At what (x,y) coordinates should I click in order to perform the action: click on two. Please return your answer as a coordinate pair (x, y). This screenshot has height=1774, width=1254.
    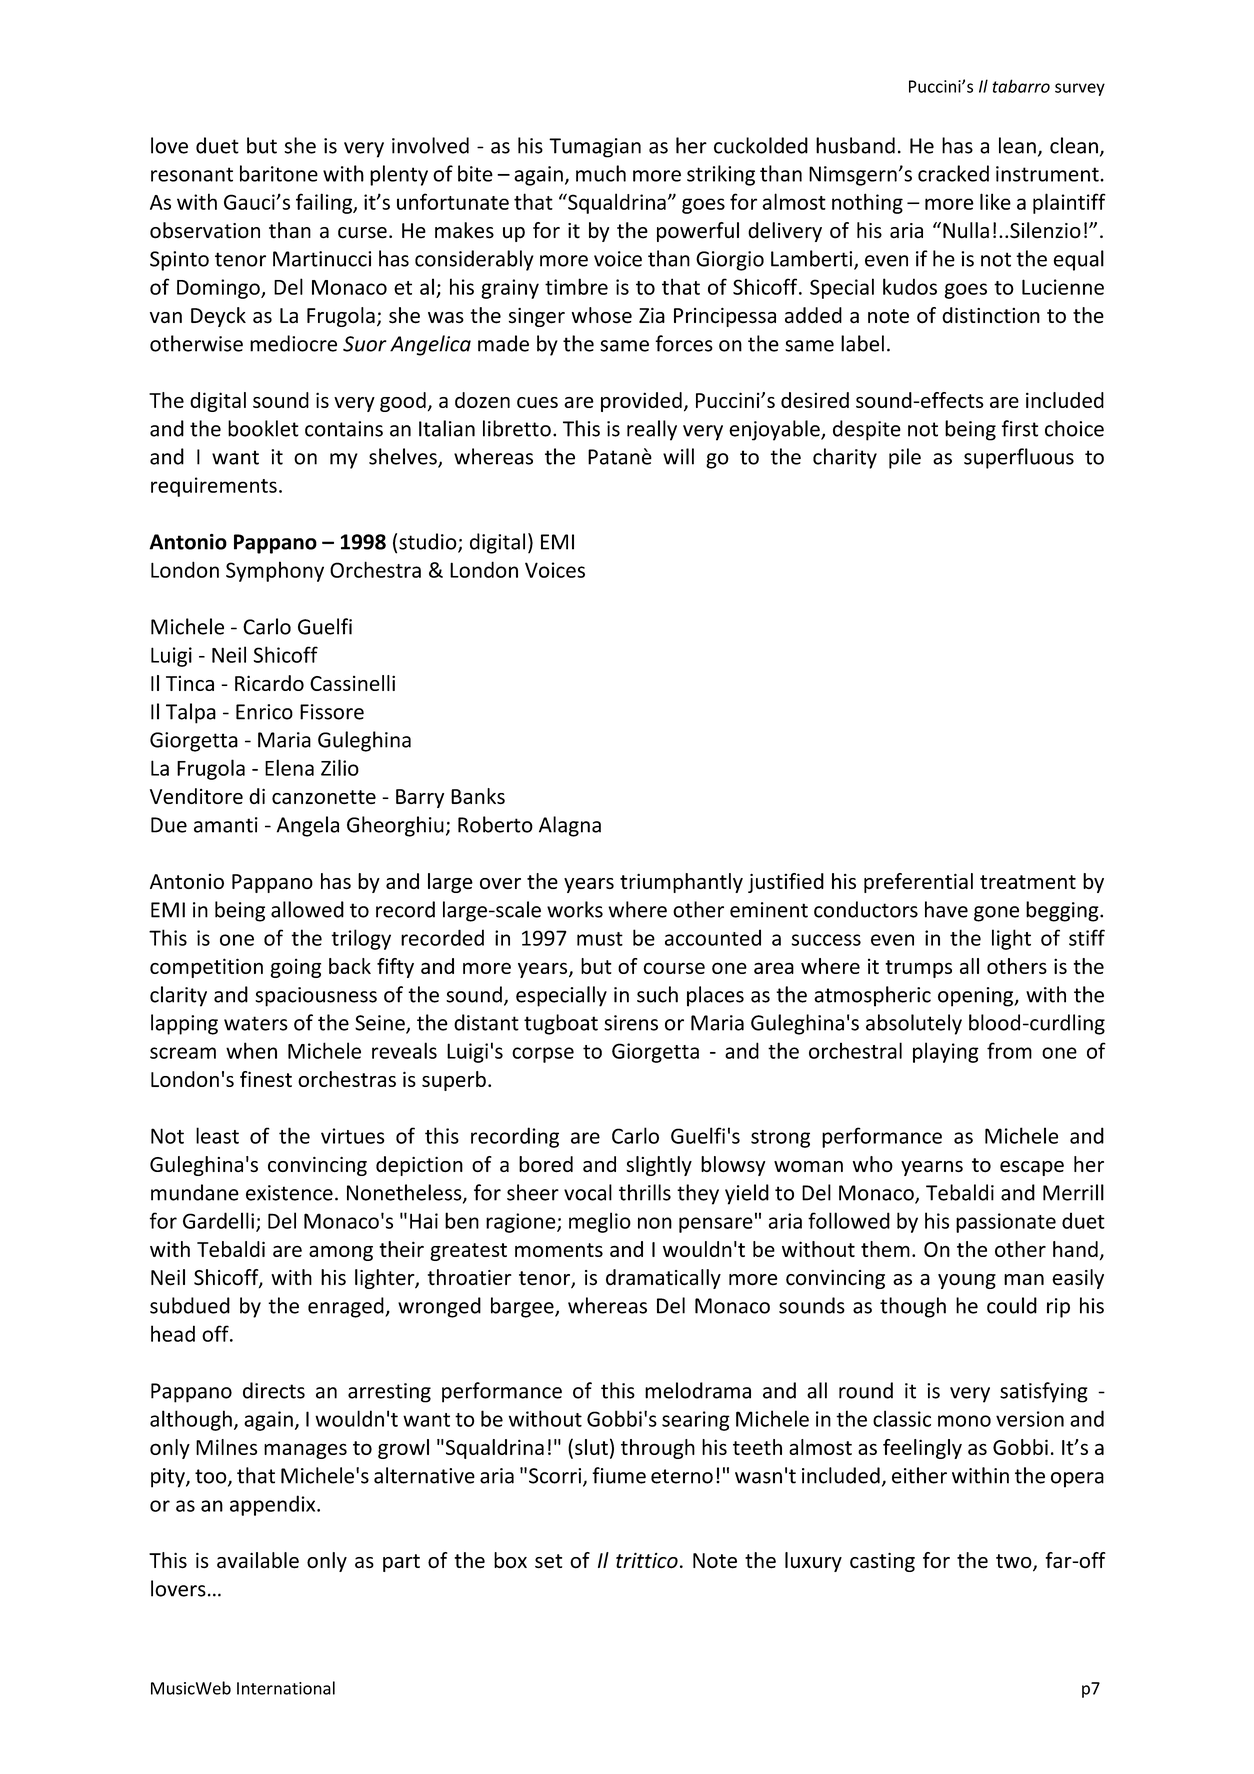
    Looking at the image, I should click on (1015, 1562).
